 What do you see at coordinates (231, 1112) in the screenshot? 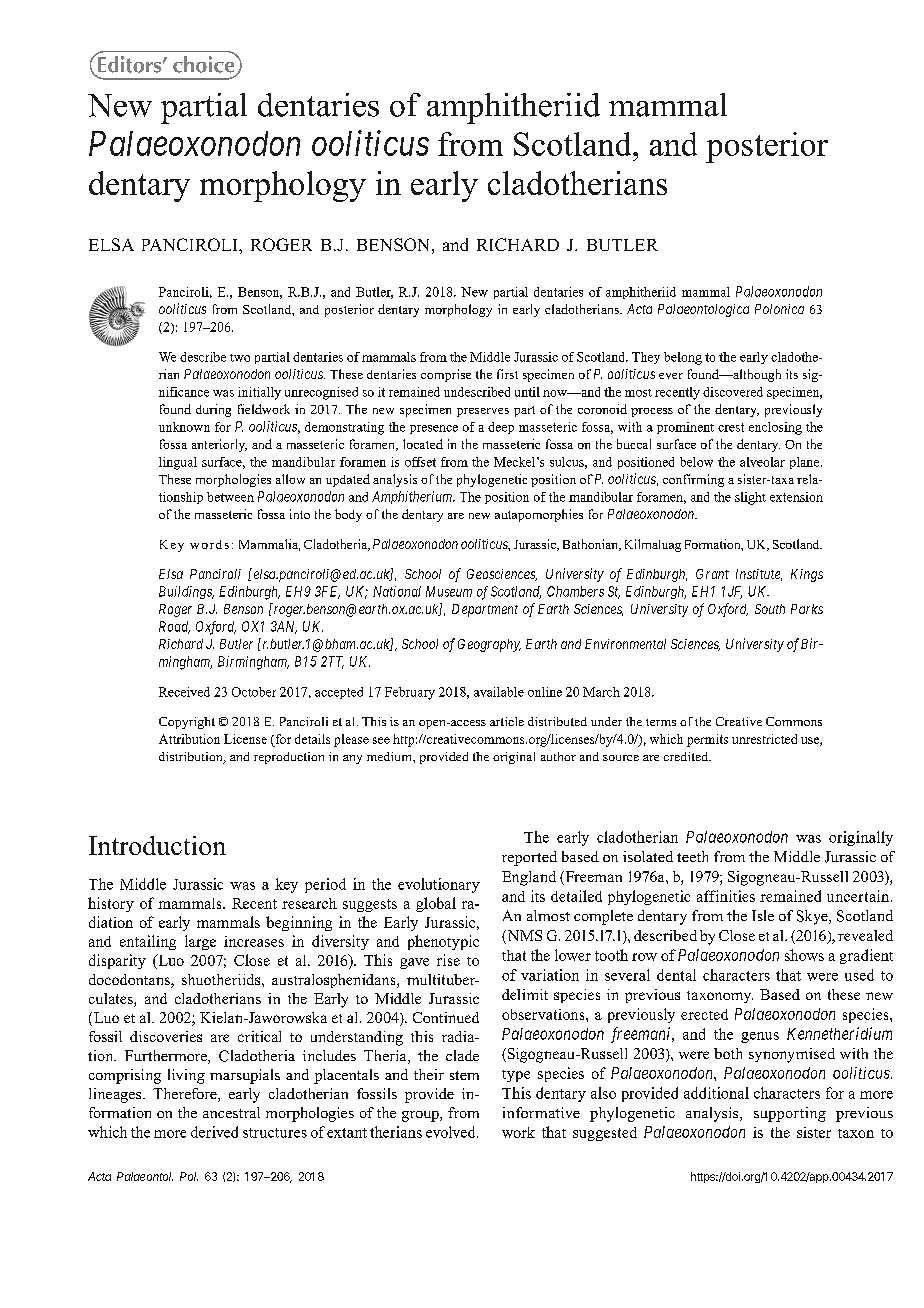
I see `ancestral` at bounding box center [231, 1112].
